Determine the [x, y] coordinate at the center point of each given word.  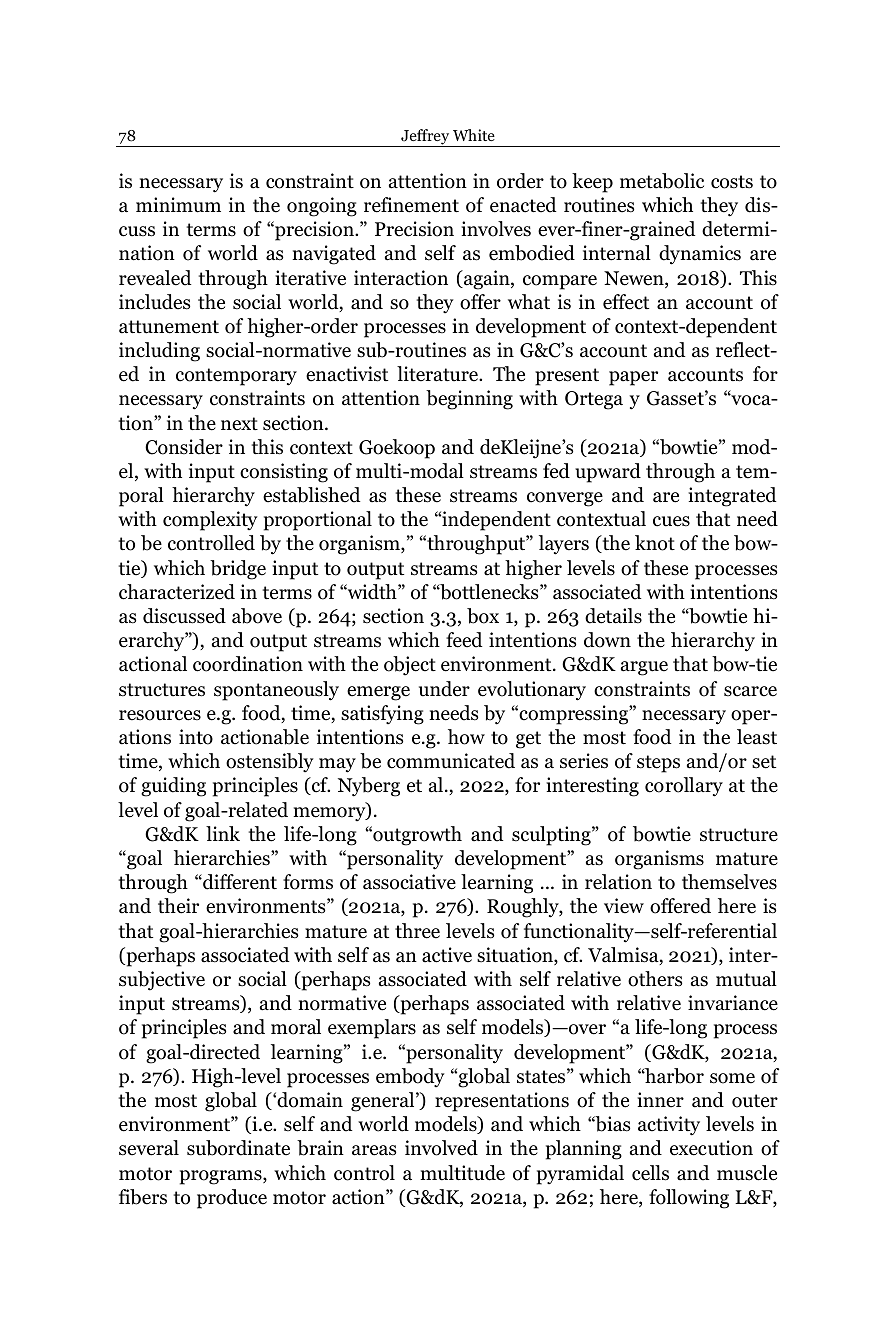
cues [671, 521]
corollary [684, 787]
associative [409, 882]
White [474, 135]
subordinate [238, 1148]
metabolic [662, 181]
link [223, 833]
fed [556, 471]
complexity [210, 521]
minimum [178, 205]
